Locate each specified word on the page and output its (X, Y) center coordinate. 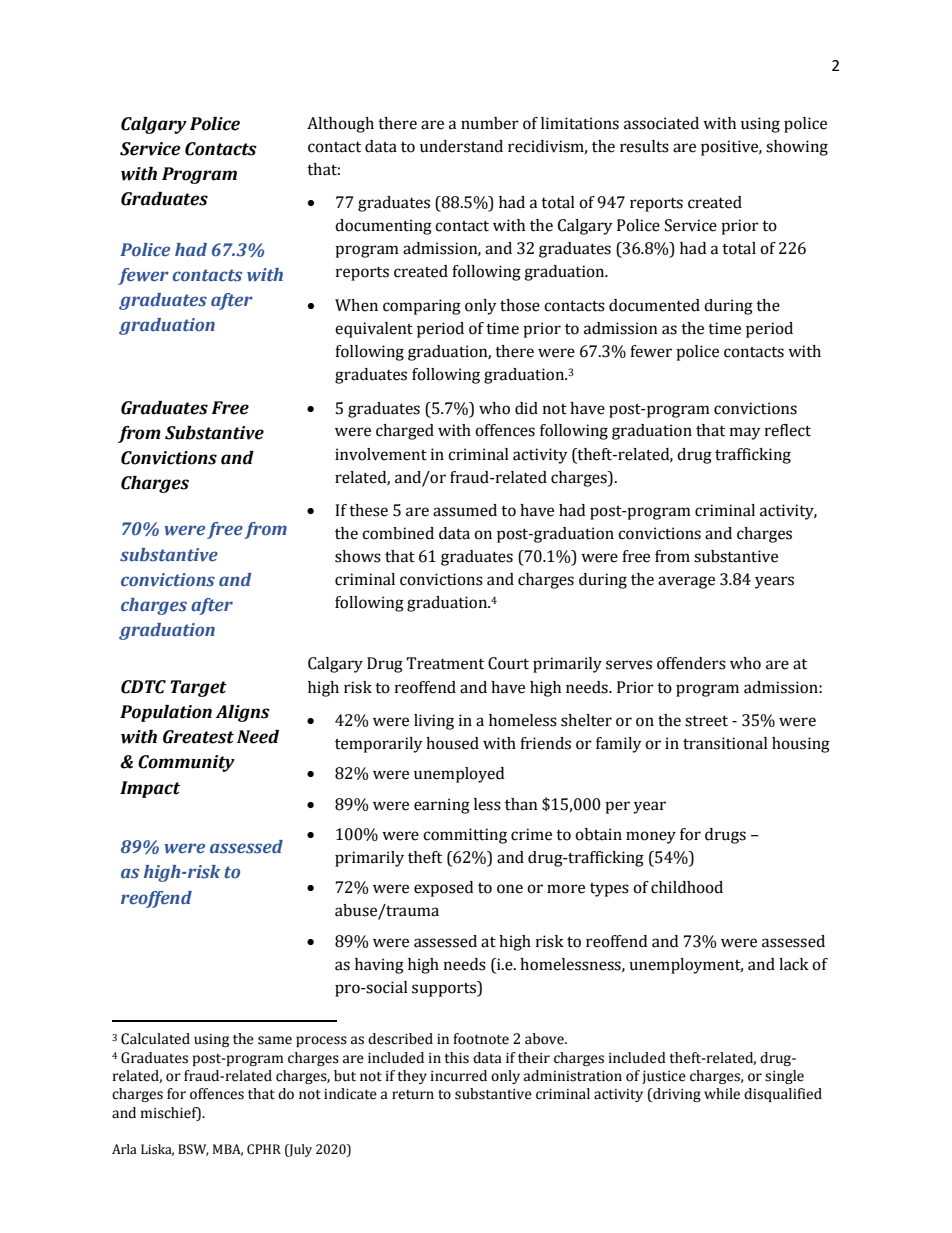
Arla (124, 1149)
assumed (465, 510)
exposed (443, 889)
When (356, 305)
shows (358, 556)
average (686, 582)
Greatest (198, 737)
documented (654, 305)
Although (340, 125)
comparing (422, 307)
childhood (687, 887)
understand (461, 146)
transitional (725, 743)
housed (452, 743)
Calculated (155, 1039)
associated (661, 123)
